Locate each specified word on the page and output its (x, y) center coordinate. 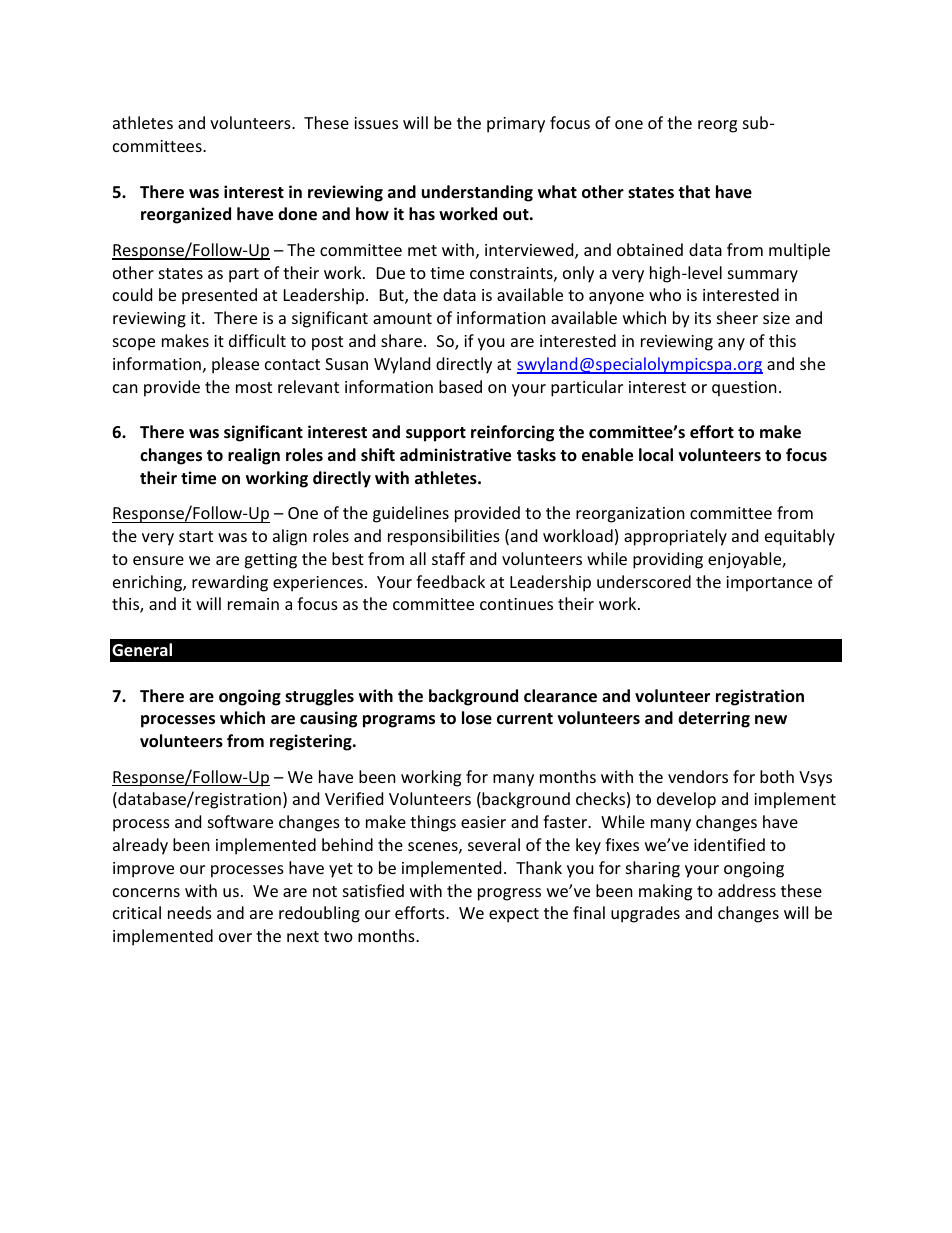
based (460, 386)
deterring (714, 719)
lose (477, 718)
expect (514, 915)
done (297, 214)
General (142, 650)
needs (190, 912)
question (744, 389)
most (254, 387)
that (694, 191)
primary (516, 125)
